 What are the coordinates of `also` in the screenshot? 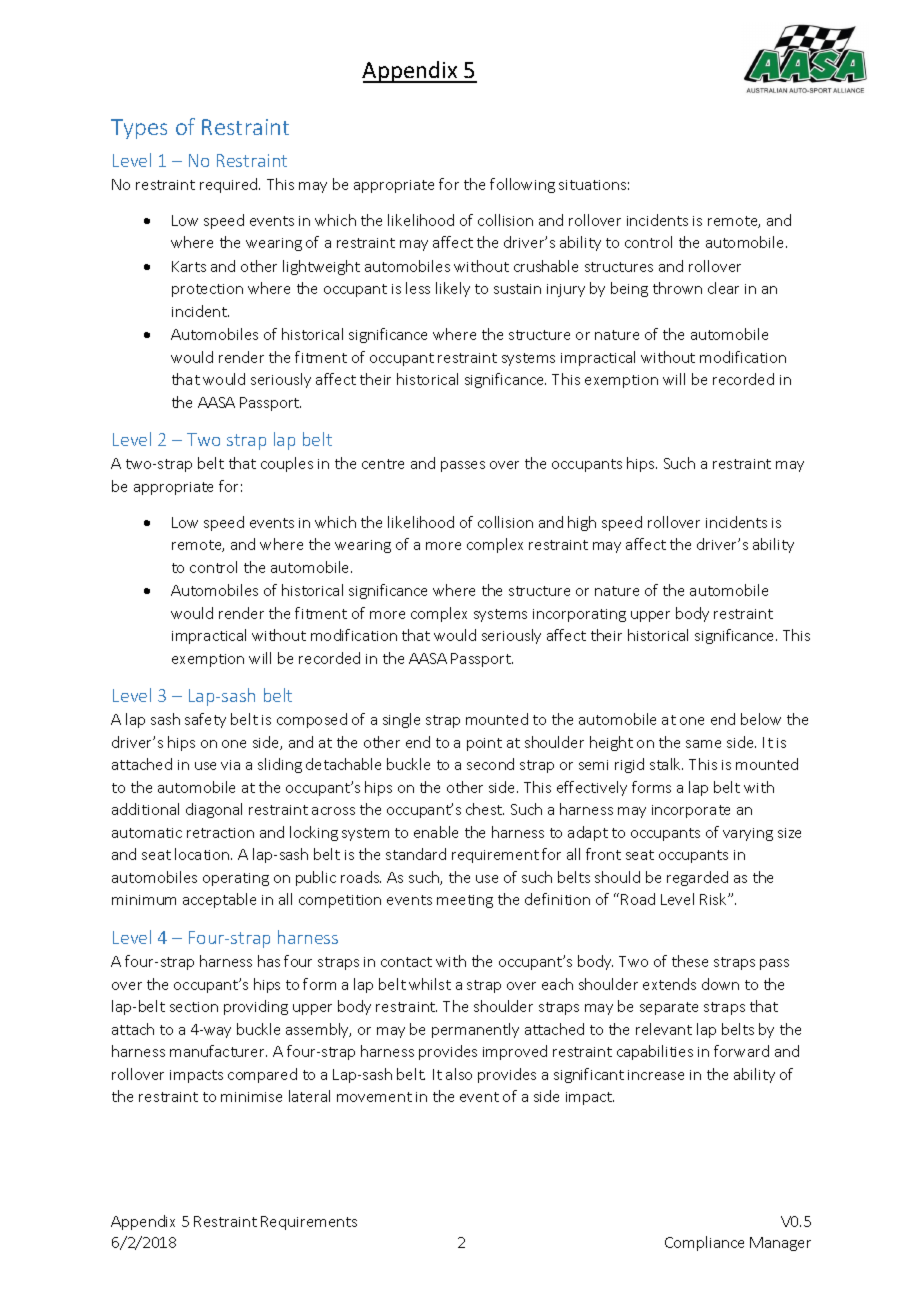 It's located at (459, 1074).
